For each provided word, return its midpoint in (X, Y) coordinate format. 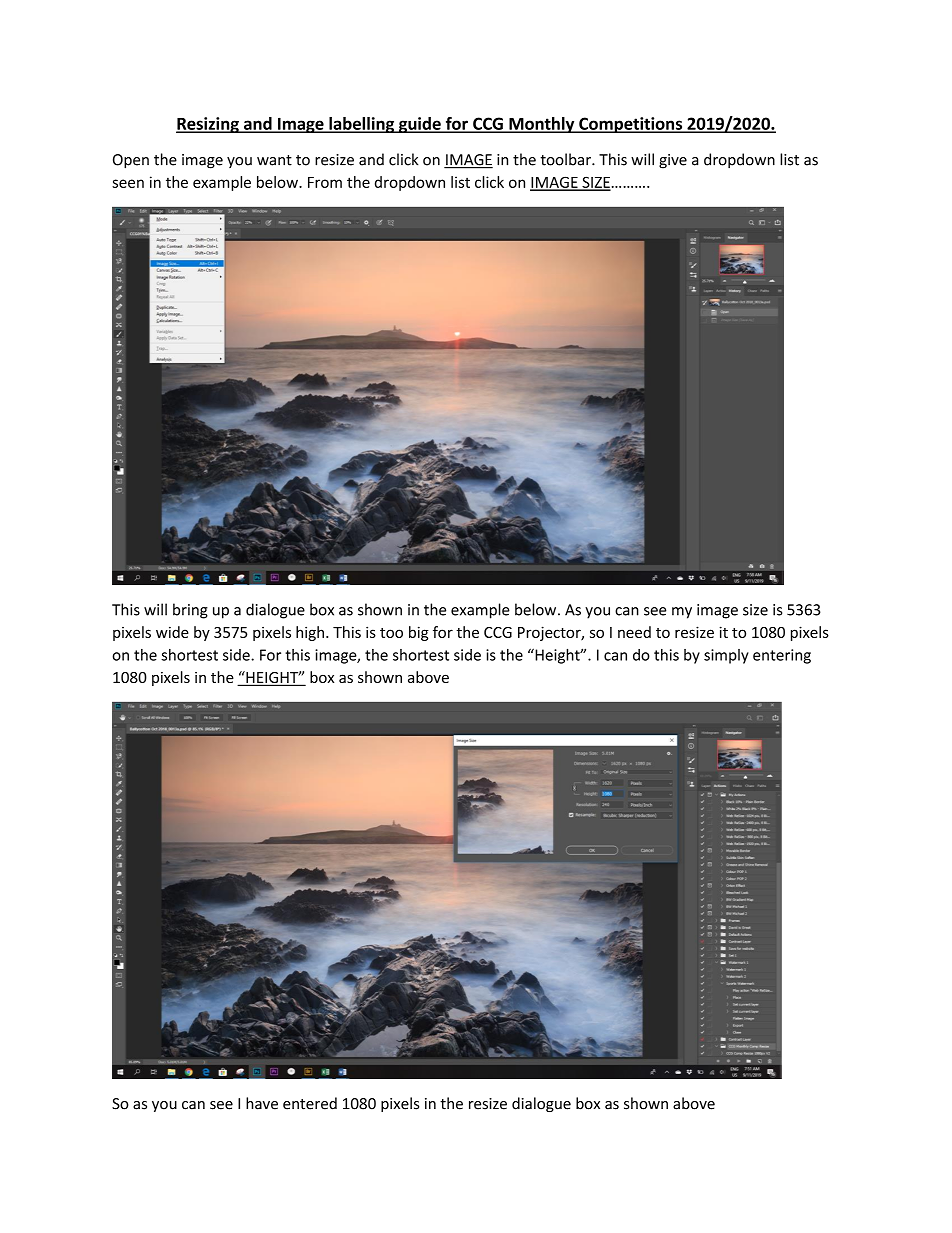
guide (419, 125)
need (634, 632)
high (310, 633)
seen (128, 183)
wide (172, 632)
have (262, 1103)
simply (726, 656)
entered (310, 1103)
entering (782, 656)
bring (190, 611)
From (325, 182)
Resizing (208, 125)
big (419, 633)
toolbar (566, 159)
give (673, 161)
